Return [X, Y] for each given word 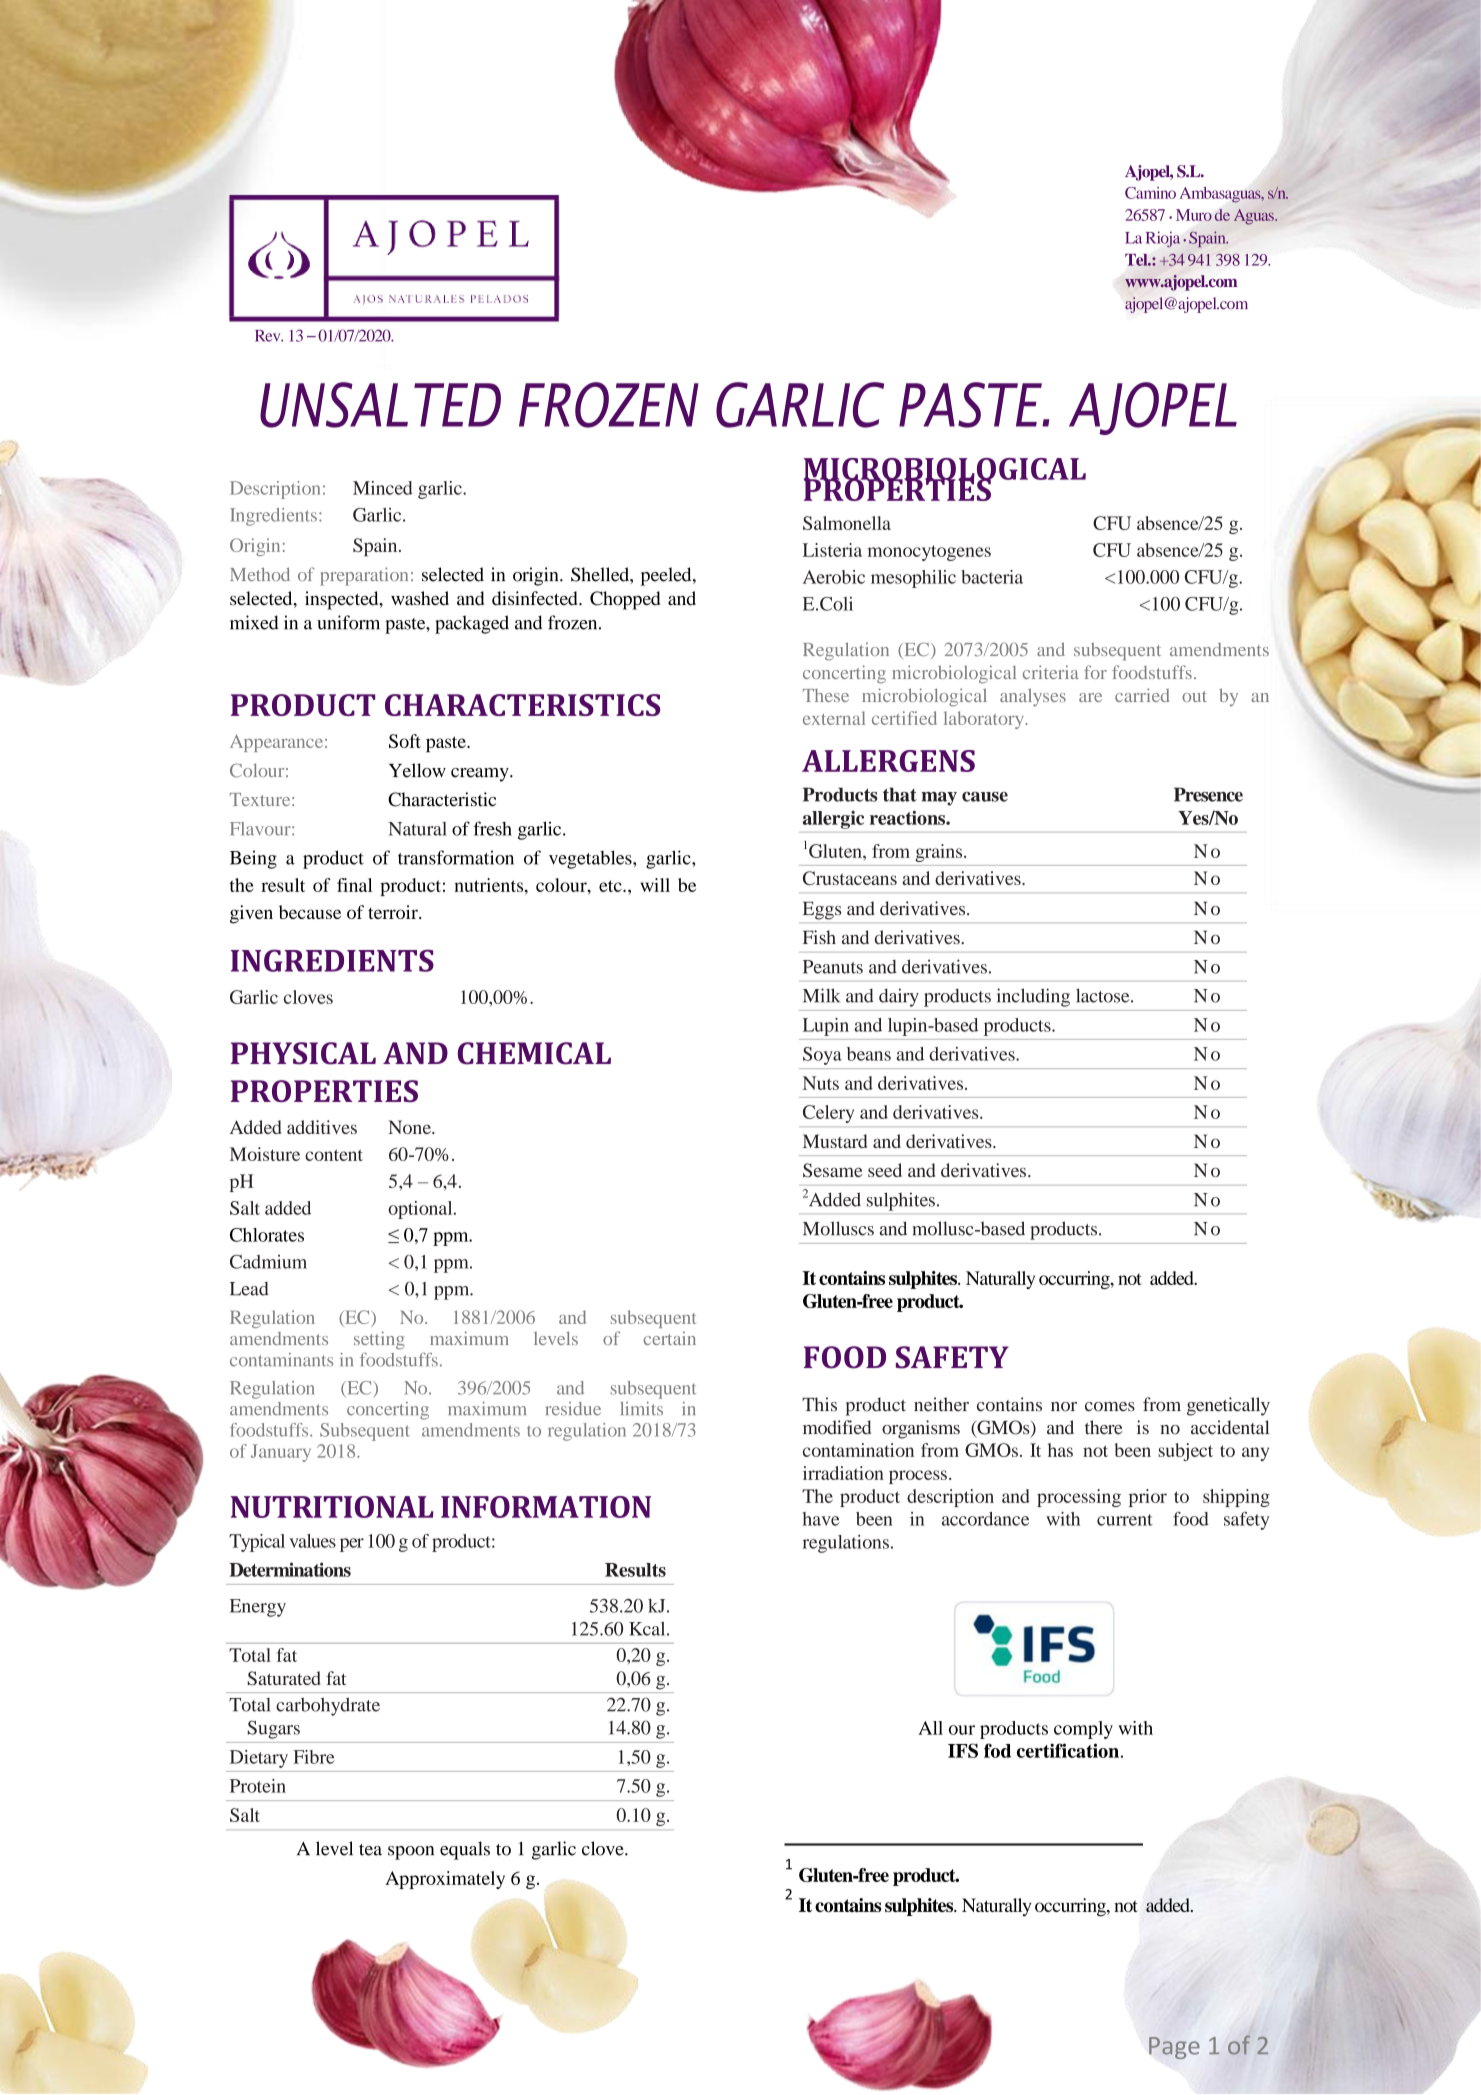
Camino [1150, 193]
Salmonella [847, 523]
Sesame [832, 1170]
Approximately [445, 1880]
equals [465, 1850]
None [410, 1127]
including [1033, 997]
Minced [383, 488]
